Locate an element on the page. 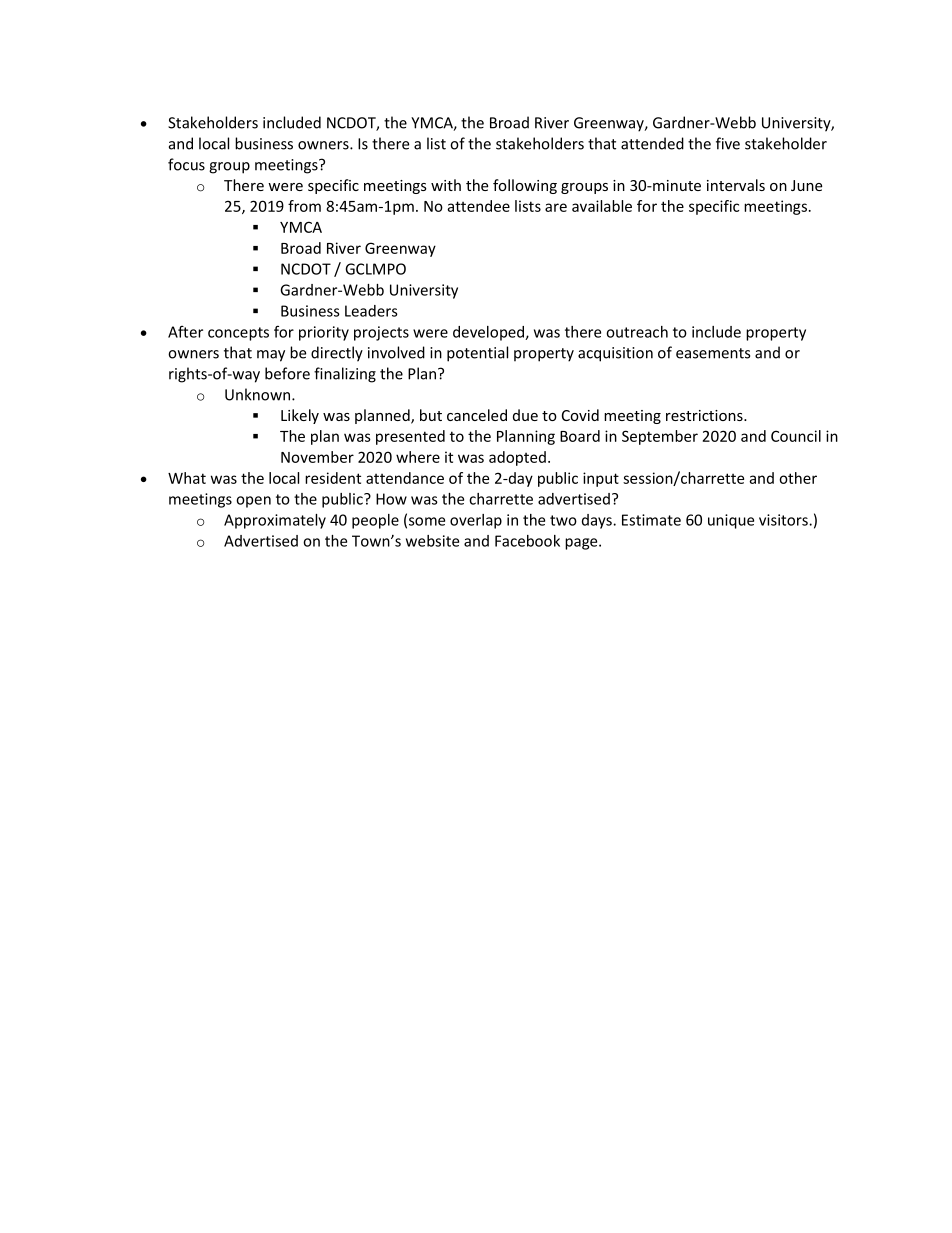  five is located at coordinates (728, 143).
